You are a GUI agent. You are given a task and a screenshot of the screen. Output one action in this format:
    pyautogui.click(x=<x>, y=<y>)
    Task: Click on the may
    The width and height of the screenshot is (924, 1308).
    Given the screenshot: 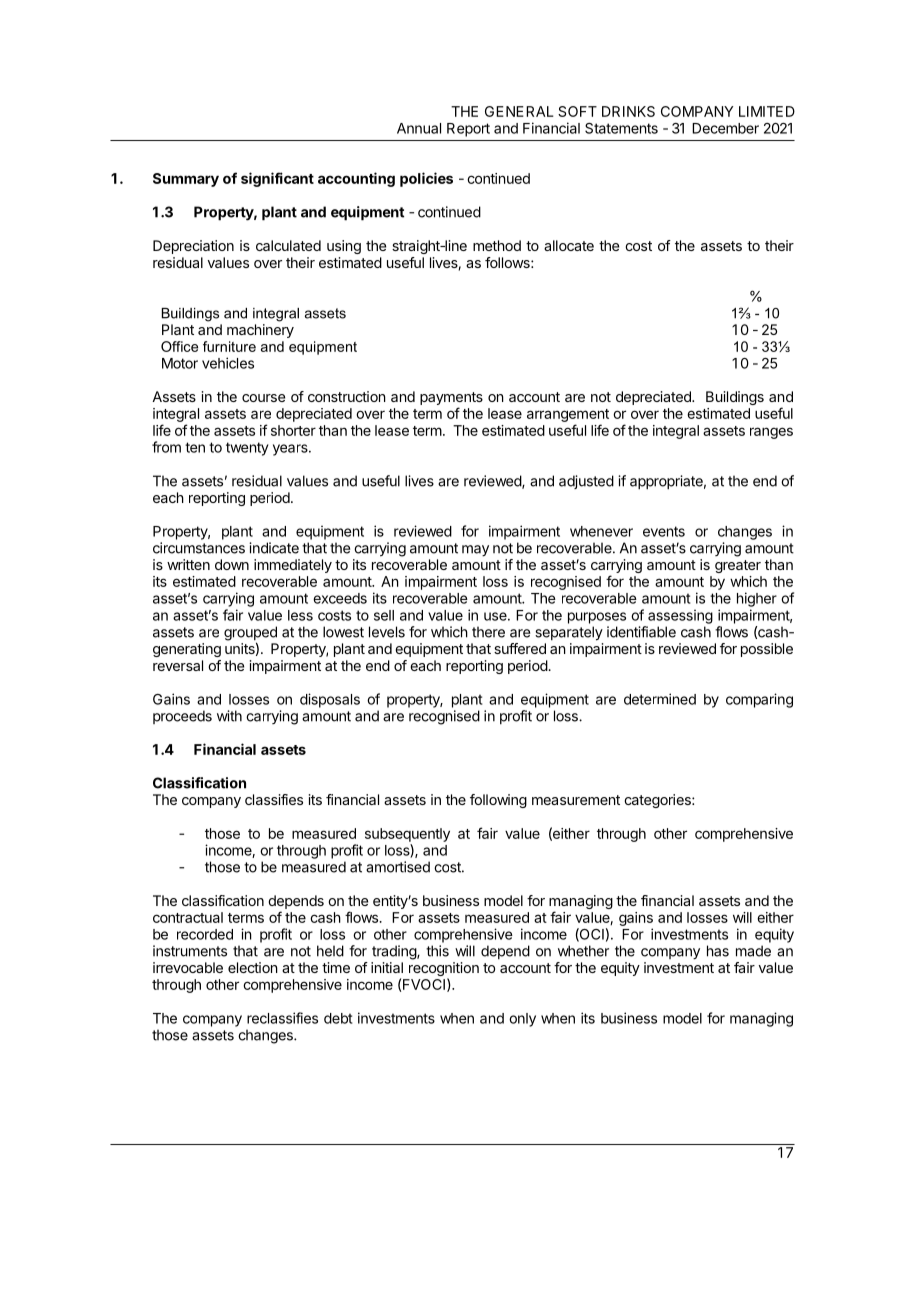 What is the action you would take?
    pyautogui.click(x=475, y=551)
